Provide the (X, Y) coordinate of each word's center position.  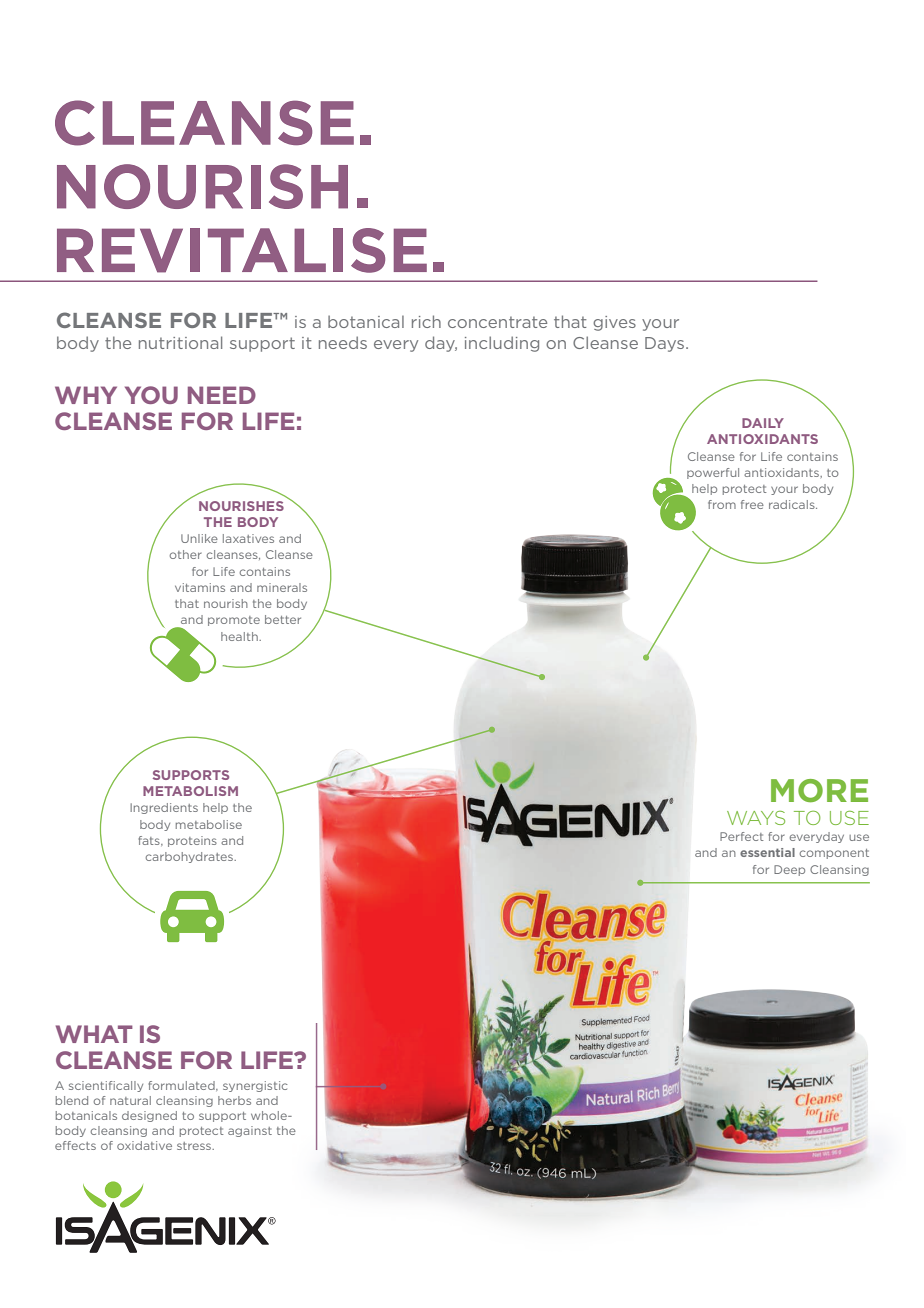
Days (666, 344)
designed (149, 1116)
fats (150, 841)
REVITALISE (242, 250)
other (186, 554)
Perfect (742, 836)
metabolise (209, 824)
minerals (282, 587)
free (752, 504)
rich (426, 321)
